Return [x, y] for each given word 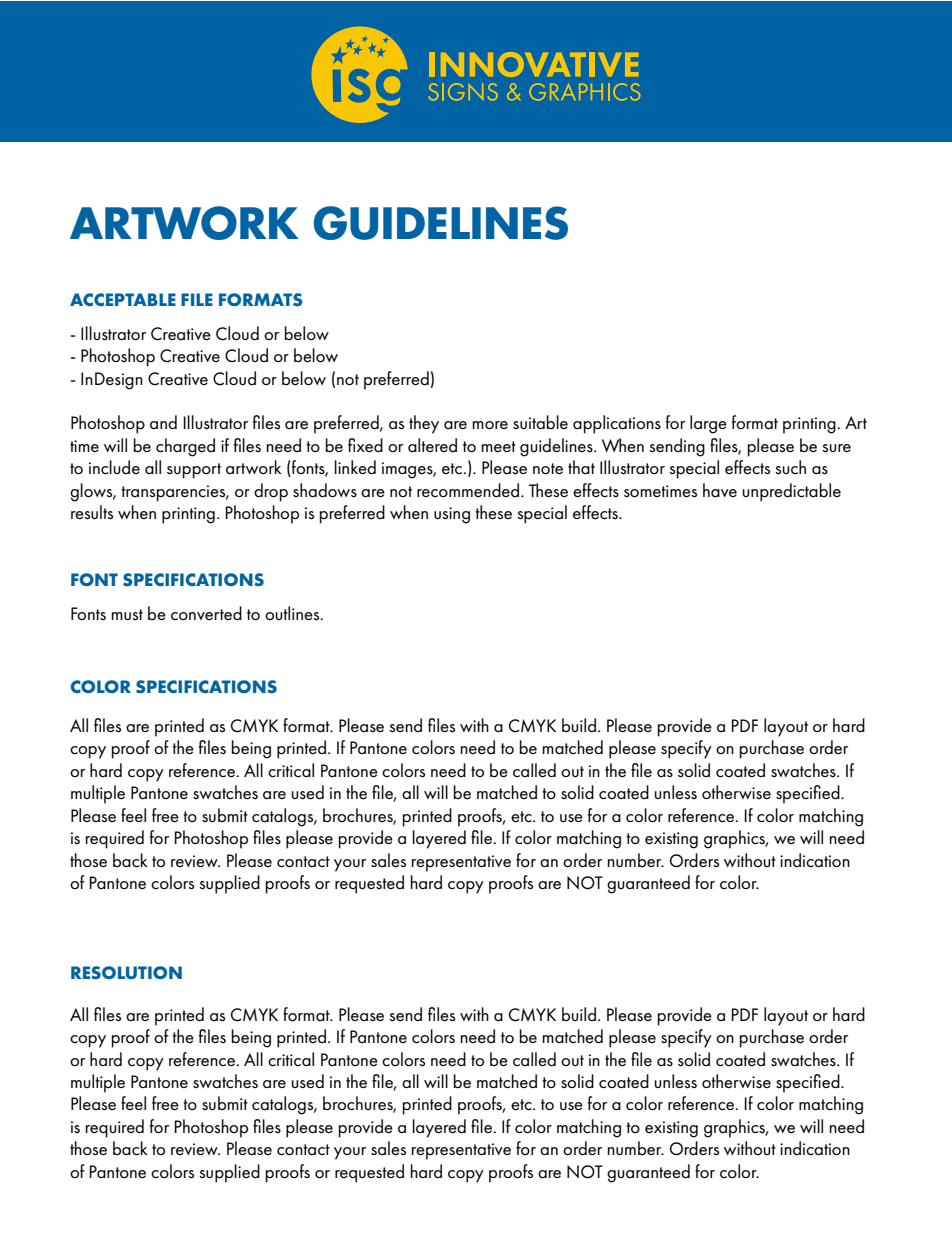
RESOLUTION [126, 972]
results [92, 512]
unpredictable [792, 492]
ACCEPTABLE [123, 299]
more [490, 425]
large [708, 424]
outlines [293, 613]
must [127, 615]
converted [206, 613]
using [452, 515]
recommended [469, 490]
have [720, 490]
